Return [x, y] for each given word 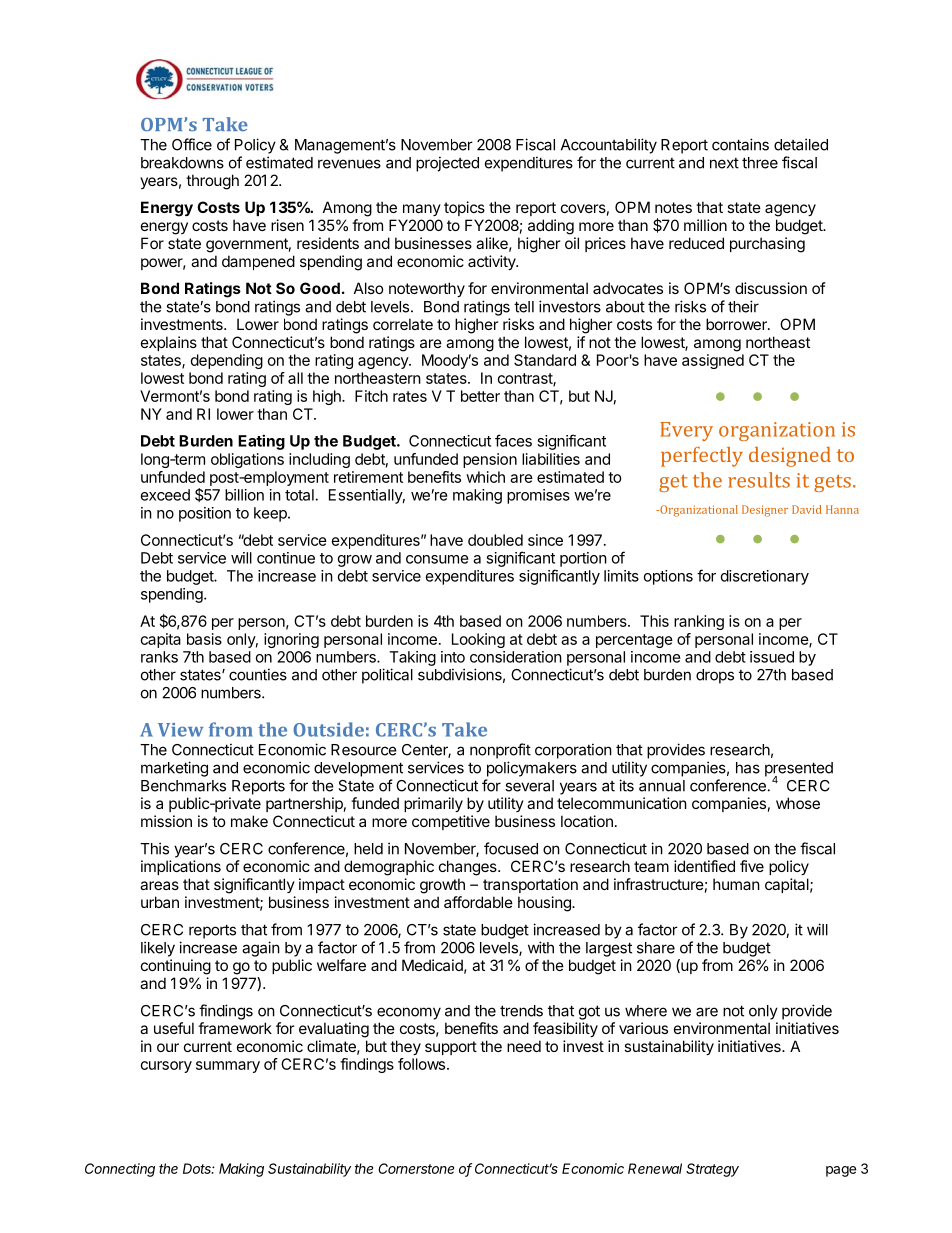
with [541, 947]
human [736, 884]
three [760, 163]
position [205, 514]
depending [227, 361]
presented [799, 770]
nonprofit [500, 751]
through [212, 182]
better [480, 396]
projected [447, 164]
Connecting [120, 1170]
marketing [174, 769]
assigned [713, 361]
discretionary [765, 577]
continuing [176, 967]
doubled [495, 540]
